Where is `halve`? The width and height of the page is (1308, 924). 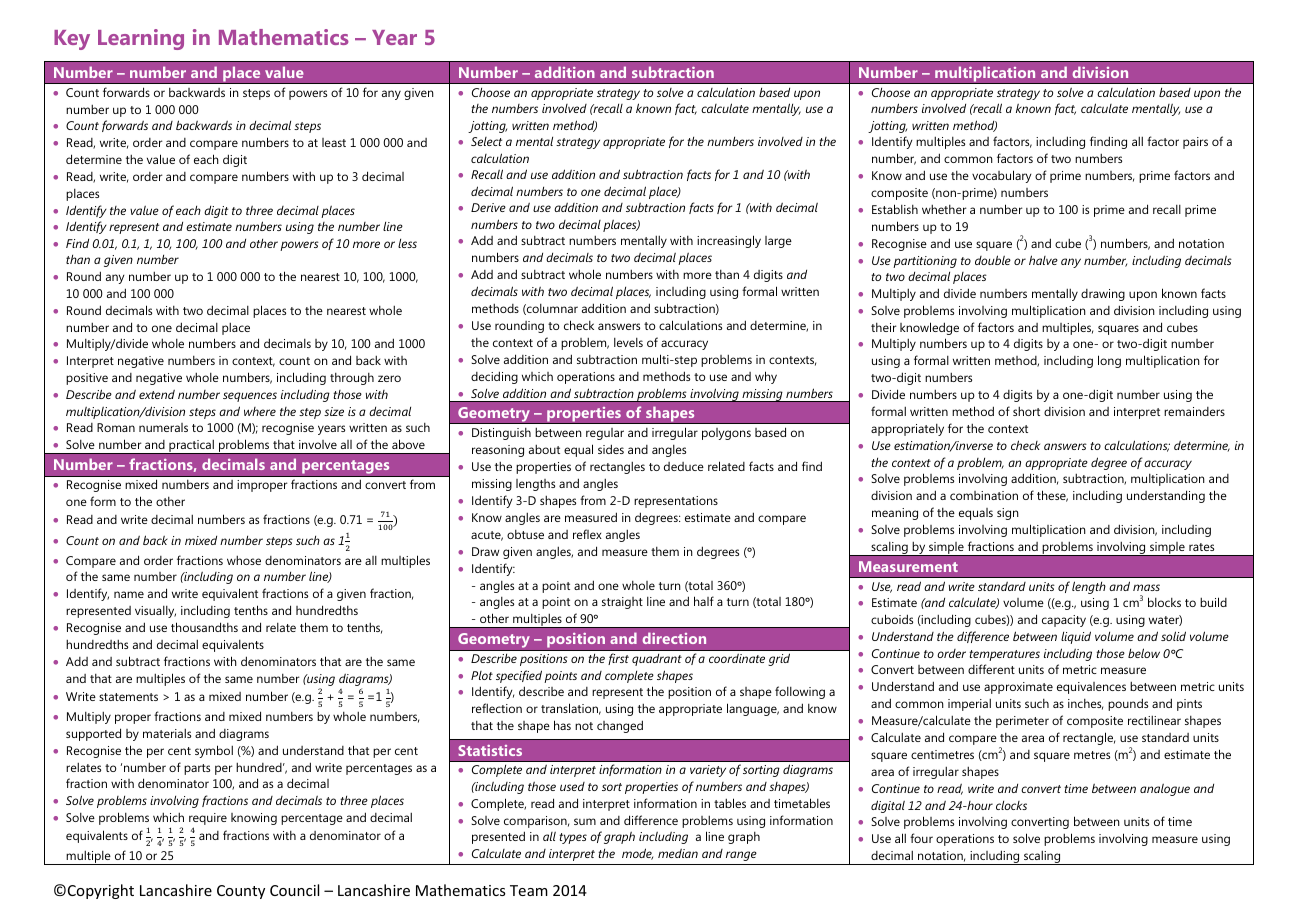
halve is located at coordinates (1043, 260).
